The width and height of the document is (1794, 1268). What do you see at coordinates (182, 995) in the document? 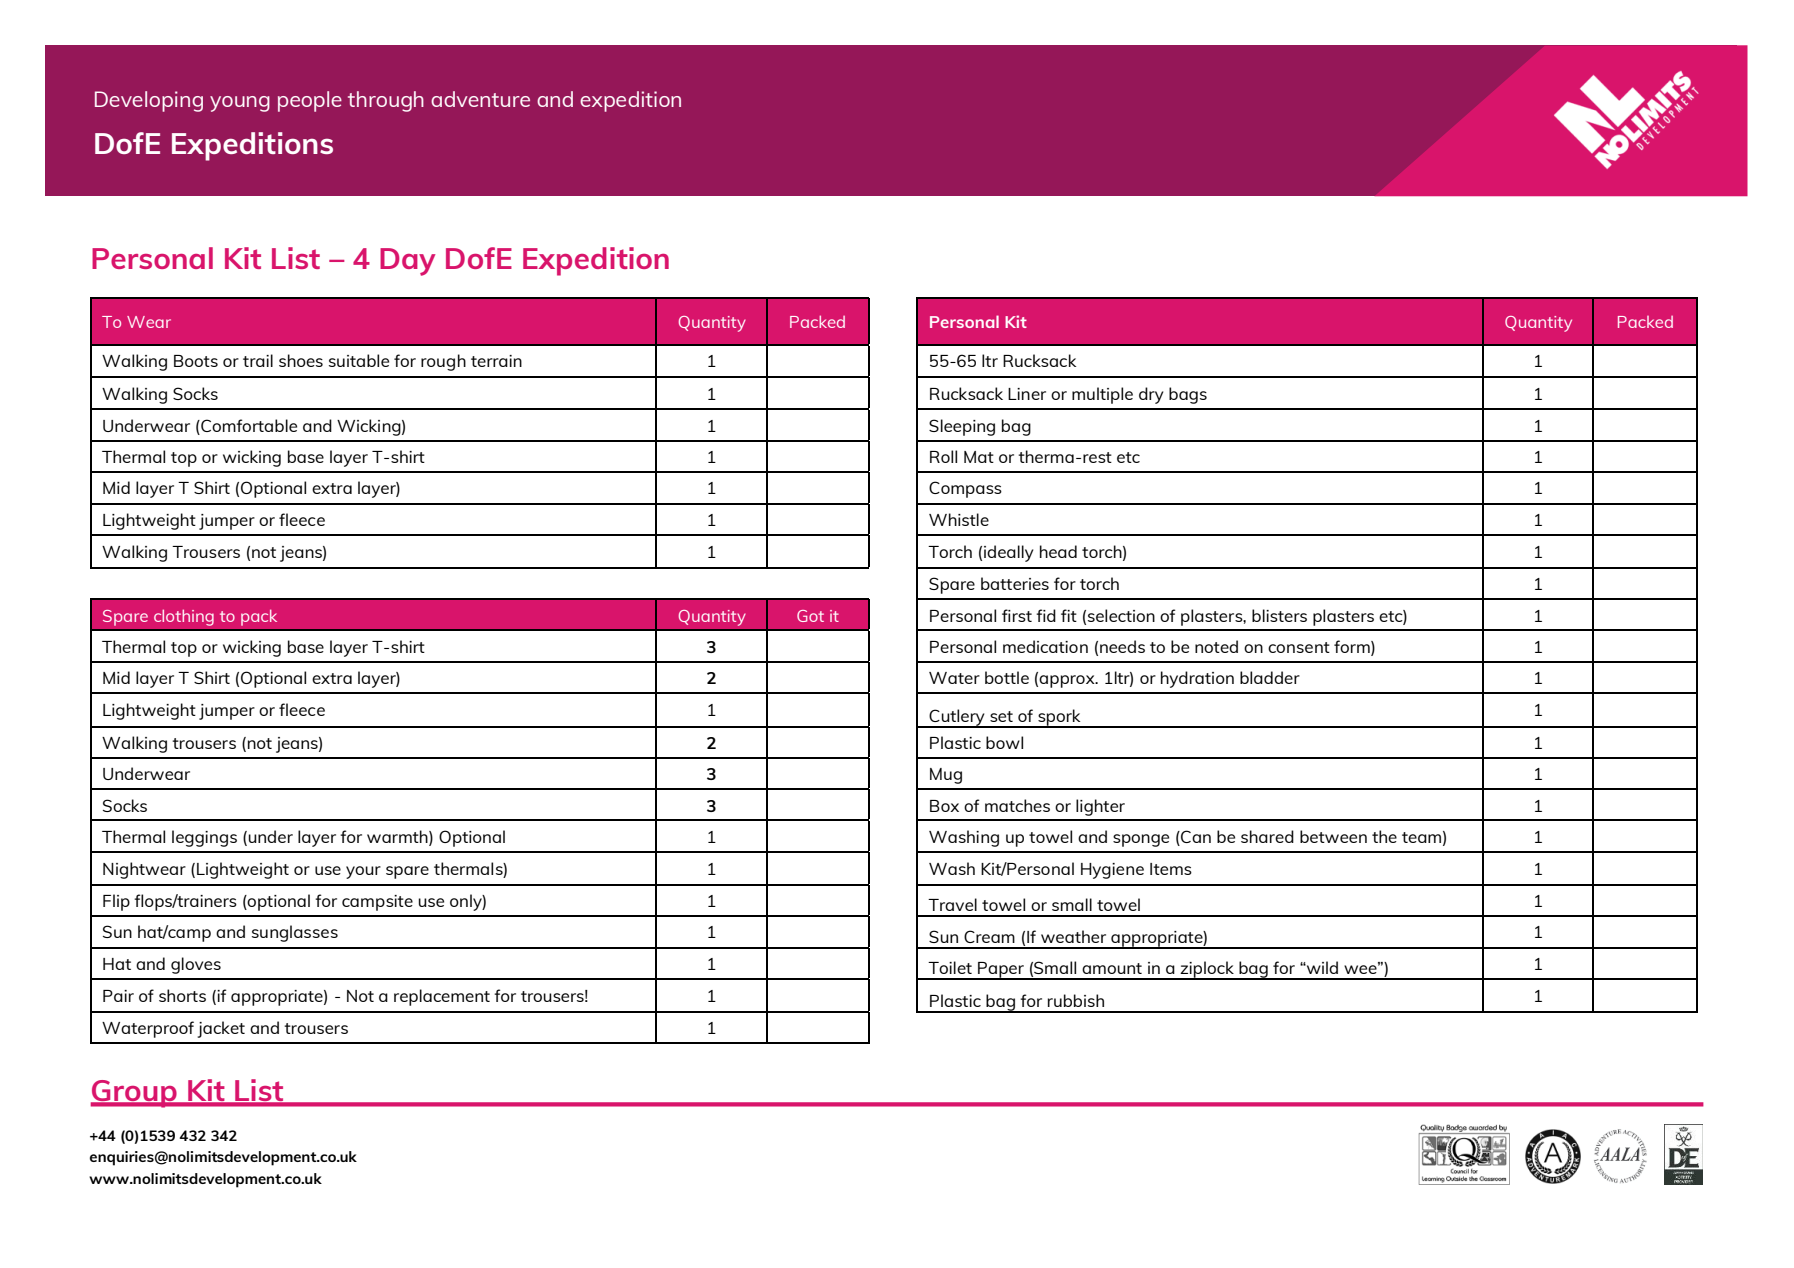
I see `shorts` at bounding box center [182, 995].
